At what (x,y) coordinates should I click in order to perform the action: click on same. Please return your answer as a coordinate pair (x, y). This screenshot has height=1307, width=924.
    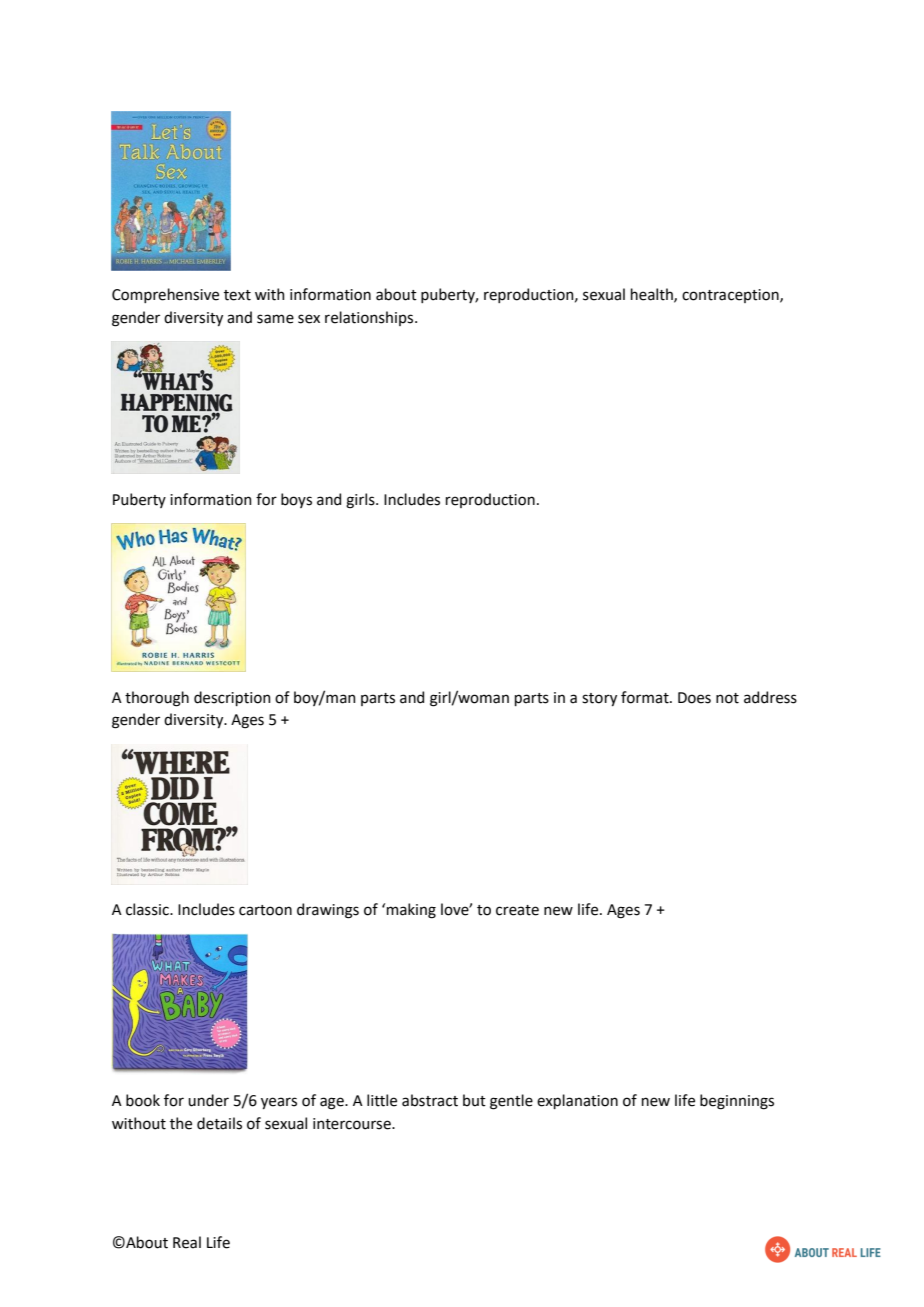
    Looking at the image, I should click on (275, 319).
